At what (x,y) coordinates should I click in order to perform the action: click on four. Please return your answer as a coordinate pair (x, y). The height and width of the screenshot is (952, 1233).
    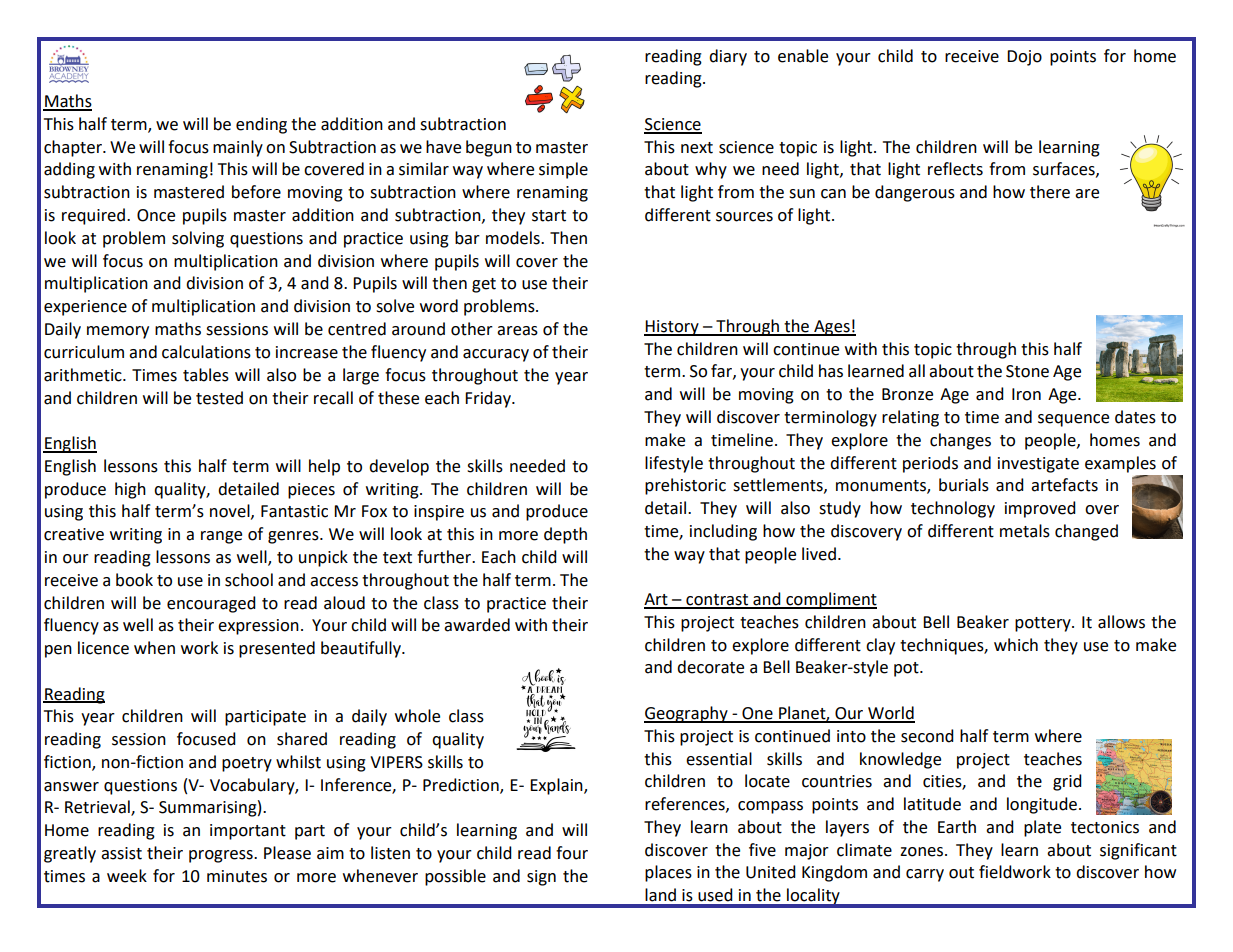
    Looking at the image, I should click on (572, 853).
